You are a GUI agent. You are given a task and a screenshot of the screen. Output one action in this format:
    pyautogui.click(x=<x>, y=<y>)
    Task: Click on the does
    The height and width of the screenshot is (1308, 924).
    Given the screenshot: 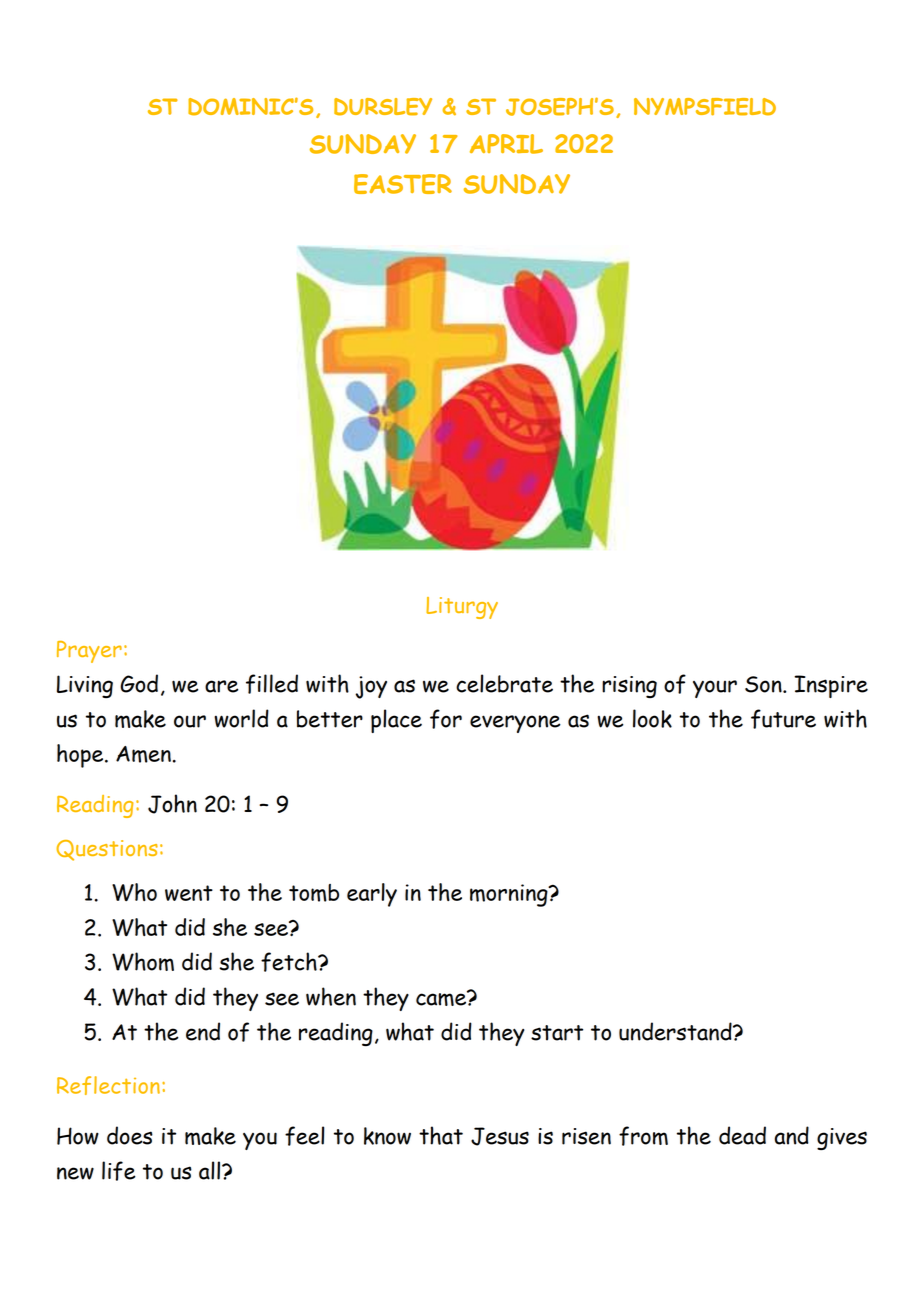 What is the action you would take?
    pyautogui.click(x=130, y=1135)
